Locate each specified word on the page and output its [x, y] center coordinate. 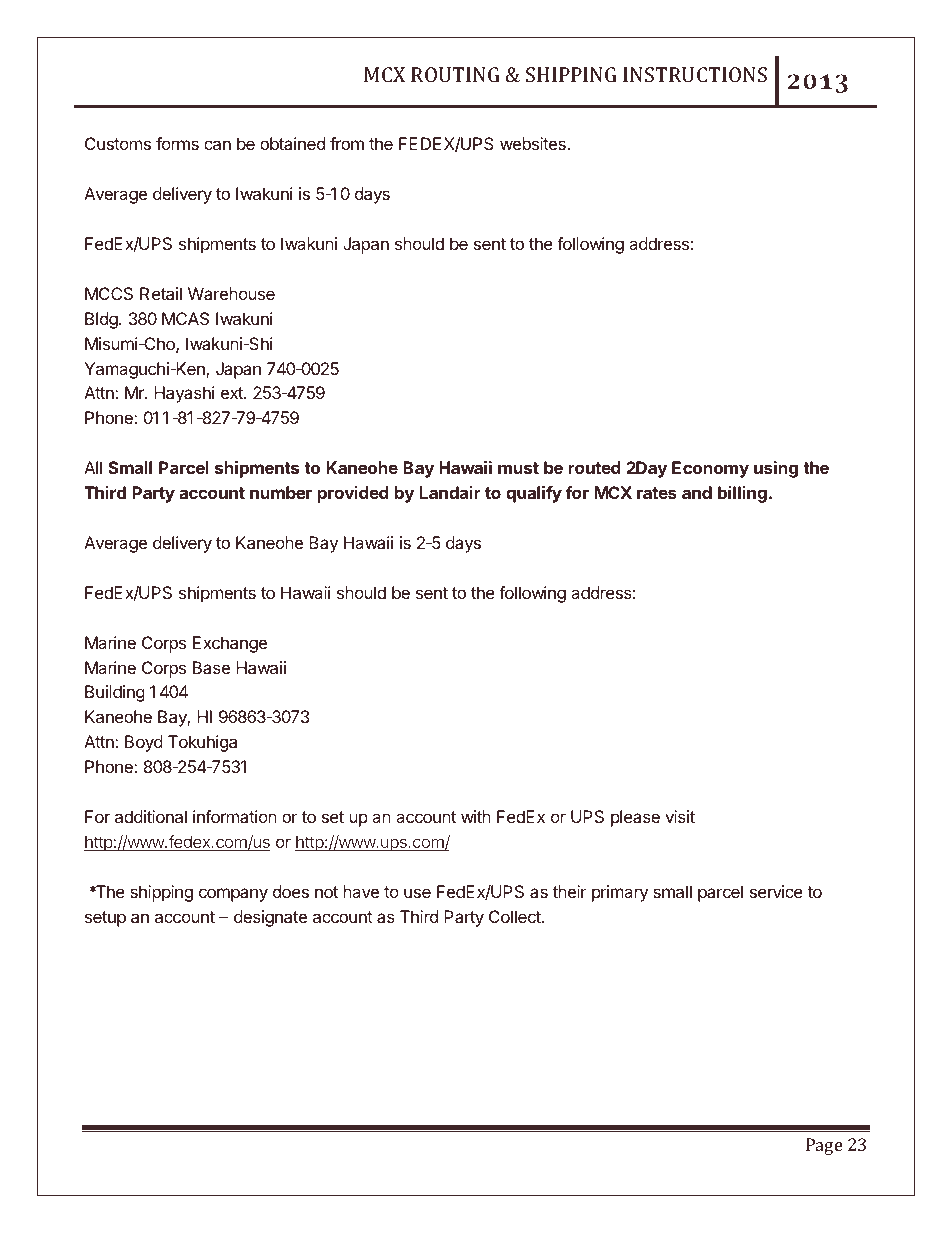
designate [270, 918]
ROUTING [455, 74]
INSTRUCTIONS [695, 74]
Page [824, 1146]
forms [177, 143]
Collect [516, 916]
